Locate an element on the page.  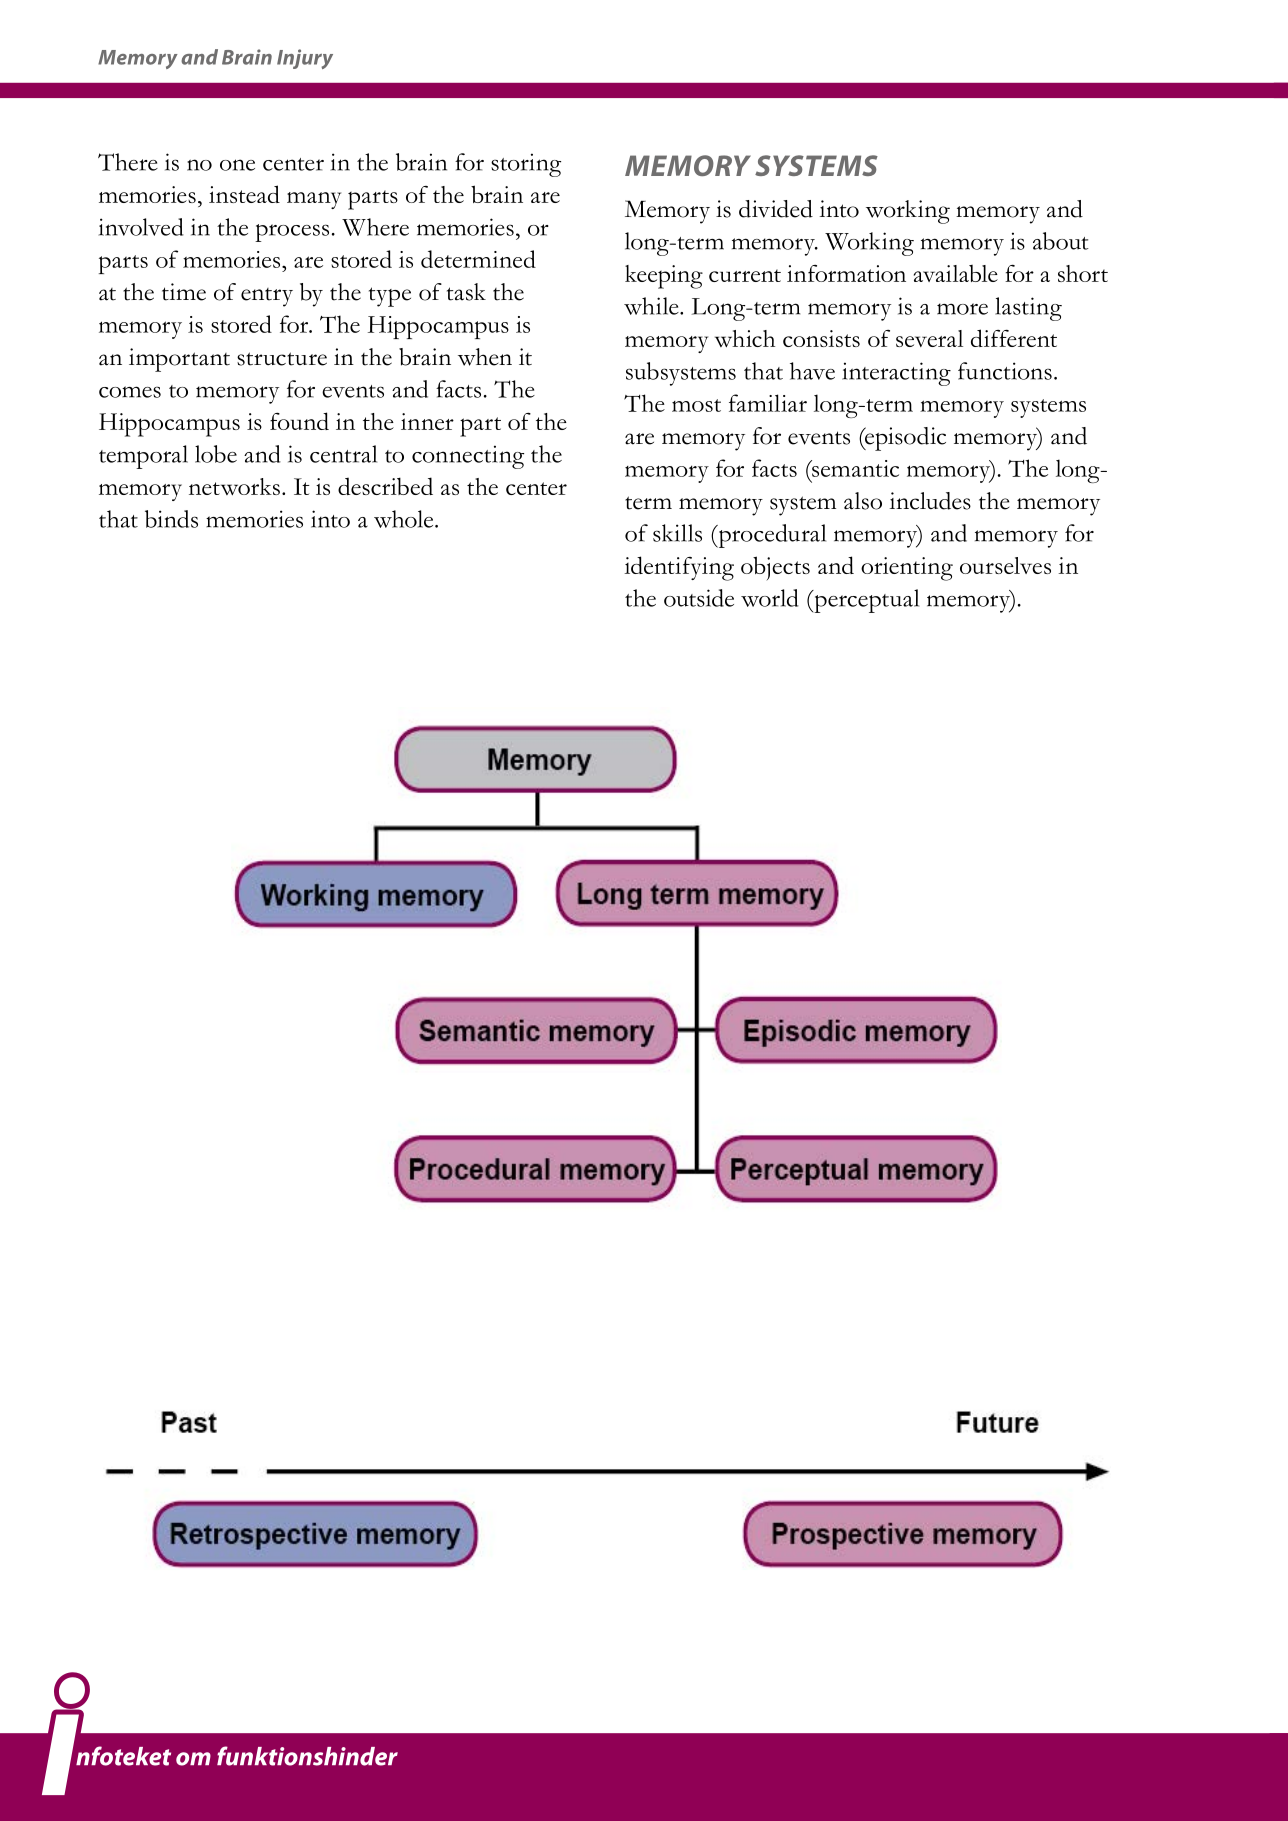
binds is located at coordinates (171, 519).
